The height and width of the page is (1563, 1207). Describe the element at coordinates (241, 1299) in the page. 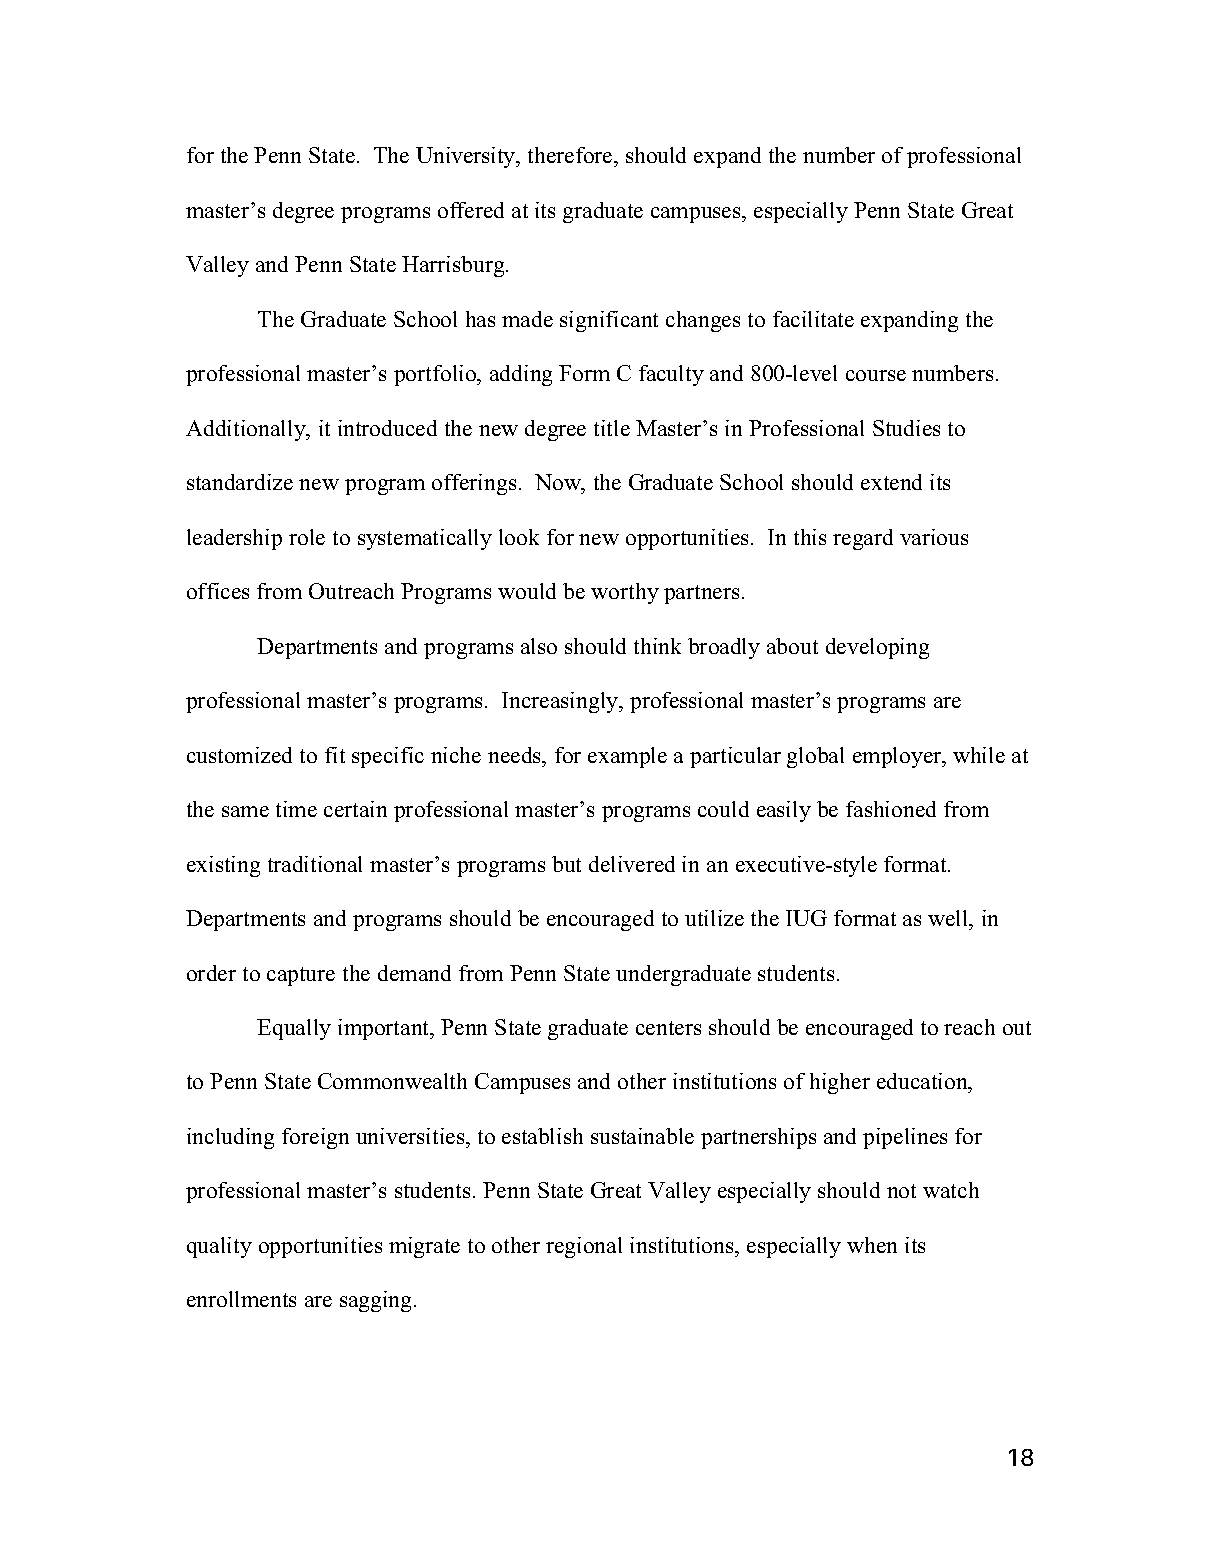

I see `enrollments` at that location.
